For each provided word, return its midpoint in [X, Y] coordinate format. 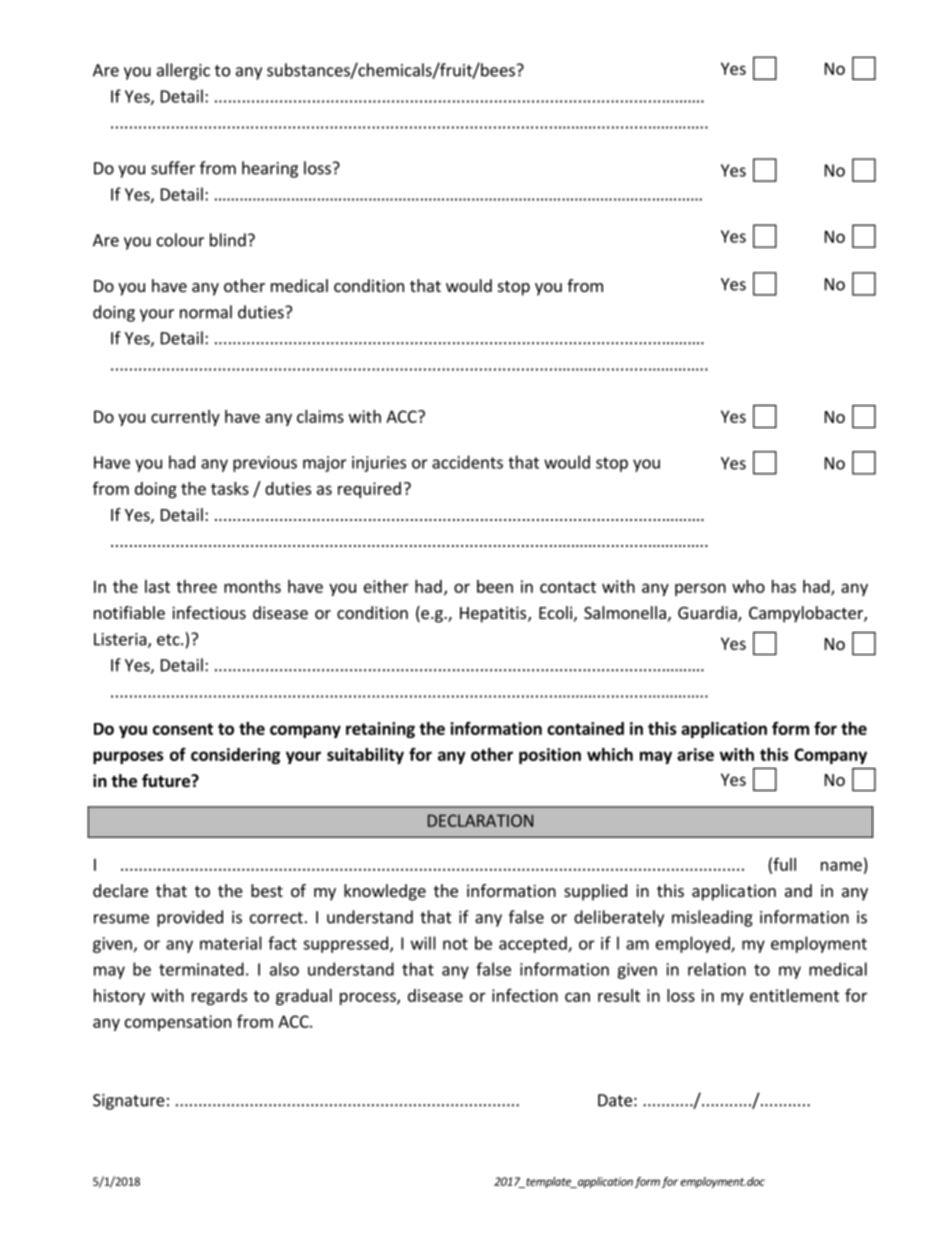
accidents [467, 462]
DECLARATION [480, 820]
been [495, 586]
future [167, 781]
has [784, 586]
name [841, 866]
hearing [270, 169]
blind [228, 240]
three [196, 586]
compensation [178, 1023]
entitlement [794, 995]
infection [525, 995]
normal [206, 312]
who [748, 586]
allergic [183, 71]
